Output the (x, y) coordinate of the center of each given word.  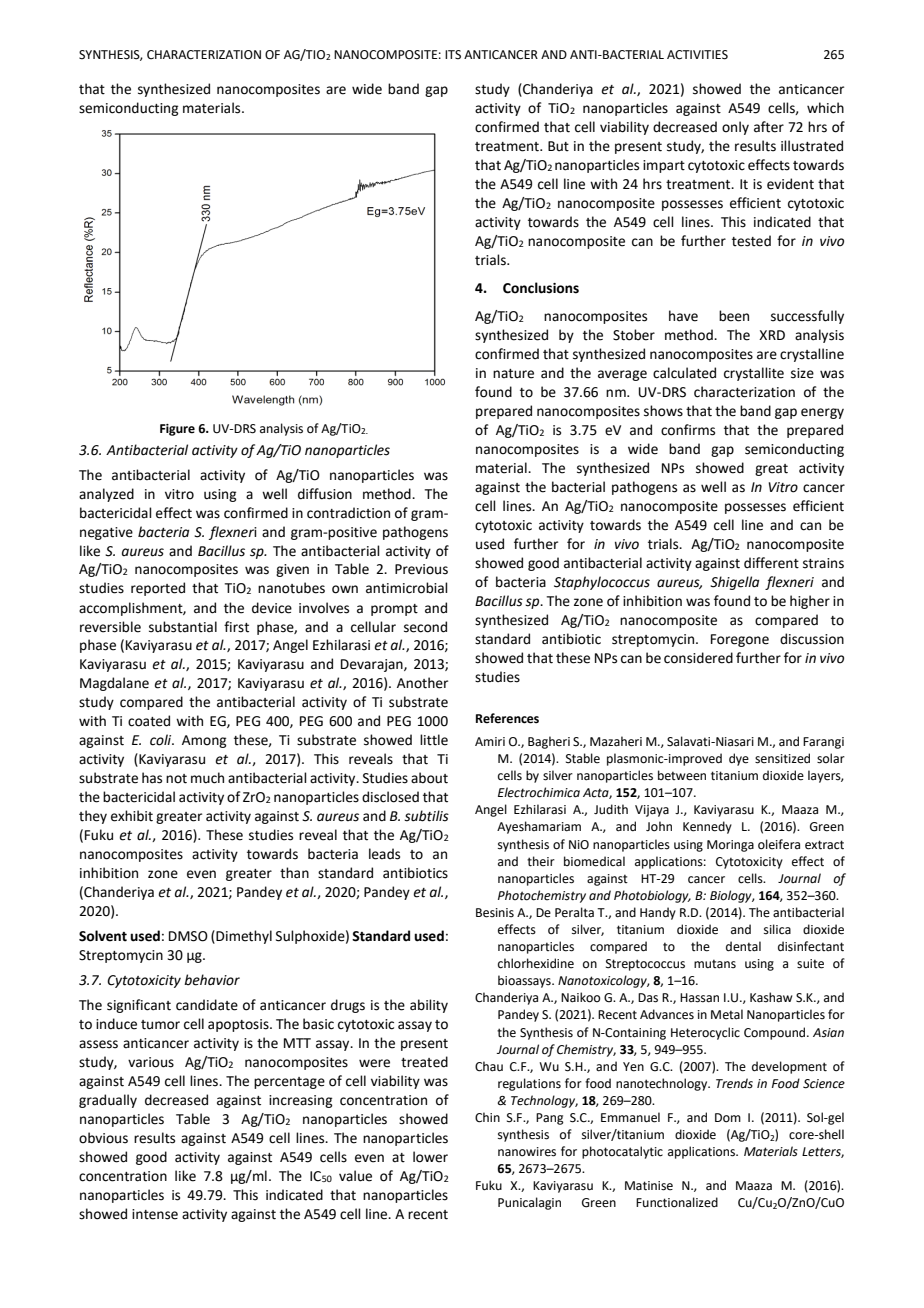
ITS (453, 55)
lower (430, 1157)
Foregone (740, 640)
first (236, 627)
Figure (177, 430)
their (541, 861)
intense (155, 1214)
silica (777, 929)
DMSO (188, 936)
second (425, 627)
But (558, 146)
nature (513, 374)
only (735, 128)
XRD (772, 335)
